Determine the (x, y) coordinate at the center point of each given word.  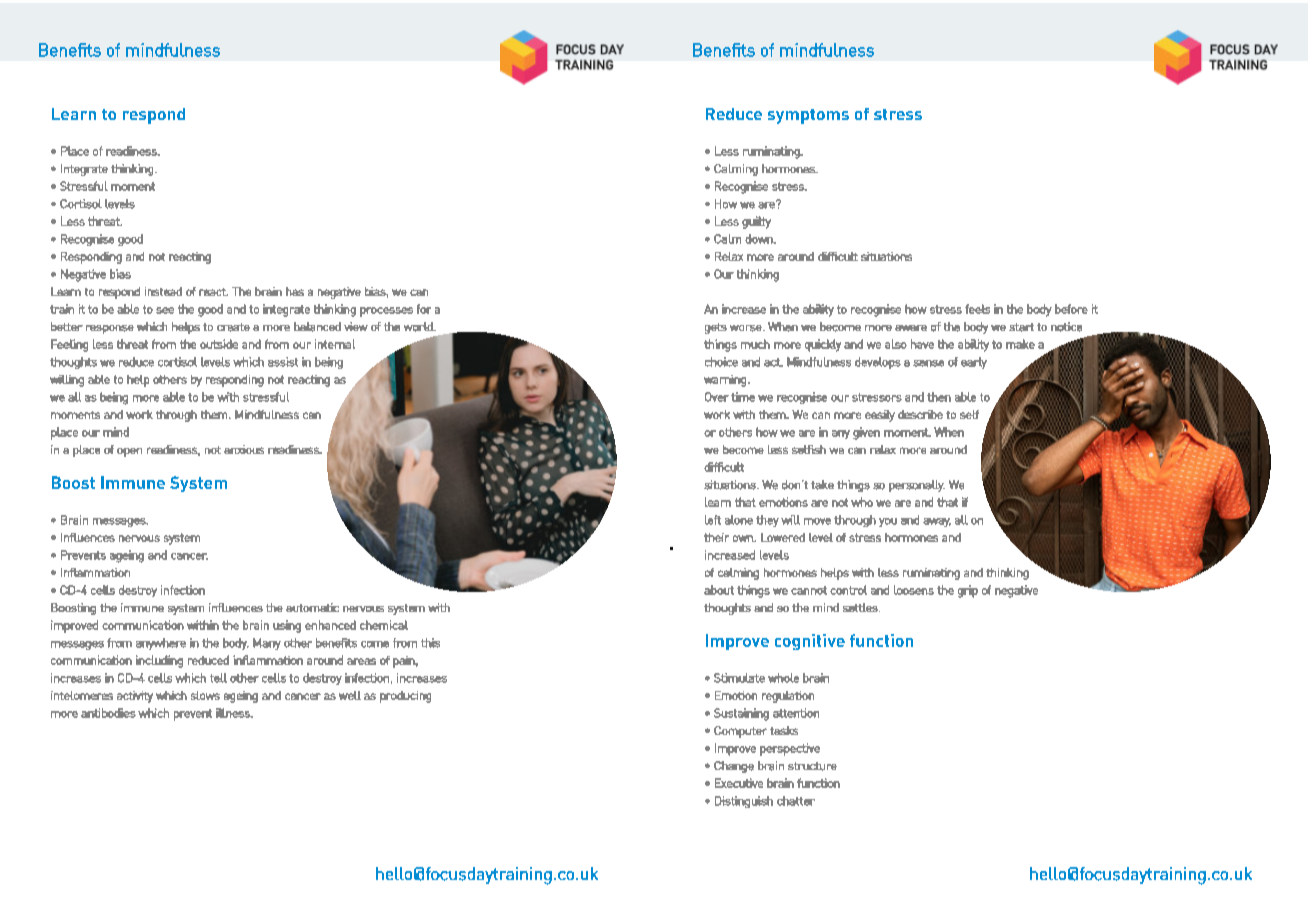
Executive (739, 783)
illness (234, 713)
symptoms (808, 116)
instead (163, 291)
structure (812, 766)
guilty (756, 222)
